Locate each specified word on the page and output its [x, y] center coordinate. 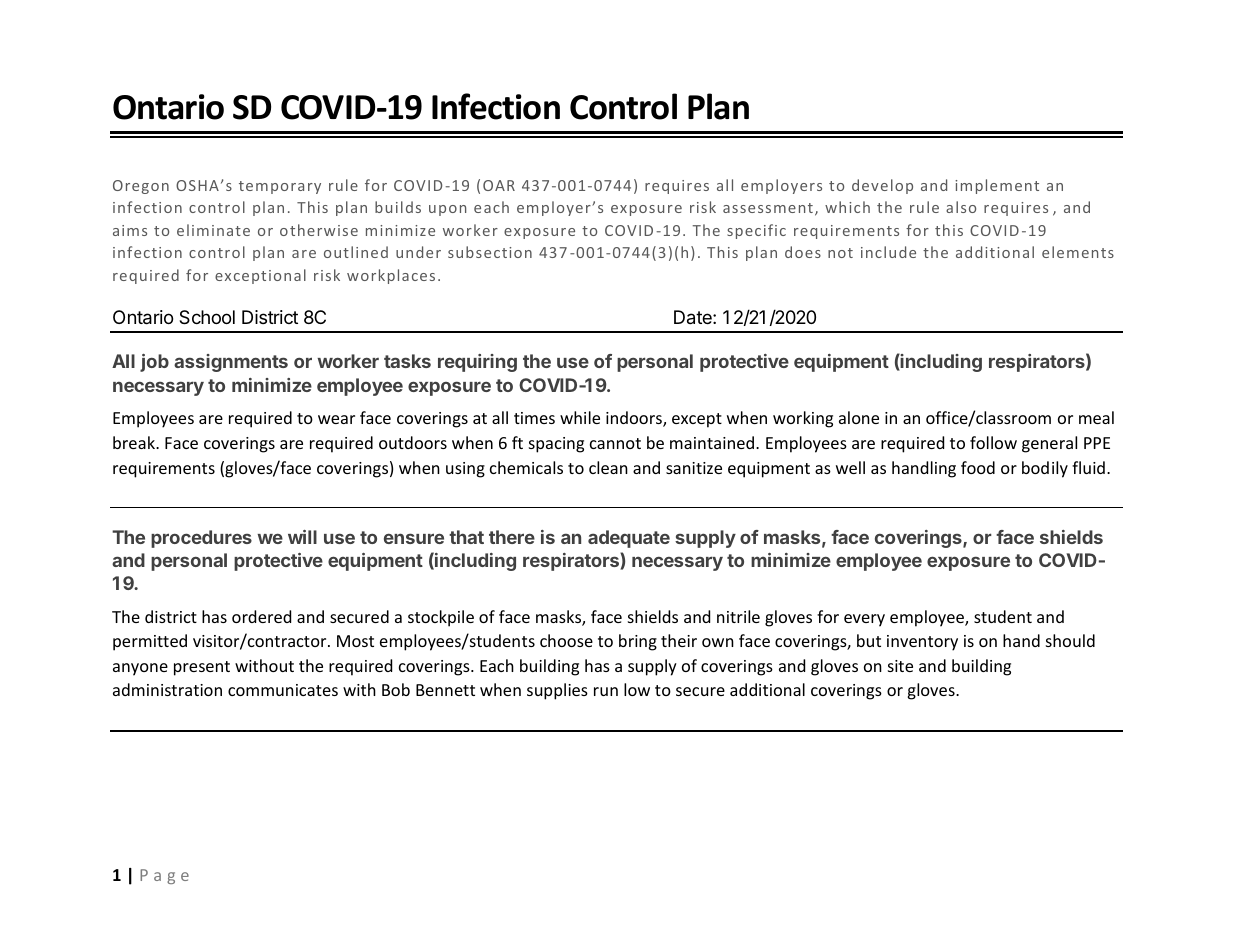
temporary [280, 187]
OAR [499, 185]
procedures [201, 539]
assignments [231, 363]
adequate [629, 539]
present [202, 668]
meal [1096, 417]
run [606, 691]
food [978, 467]
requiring [477, 363]
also [961, 207]
